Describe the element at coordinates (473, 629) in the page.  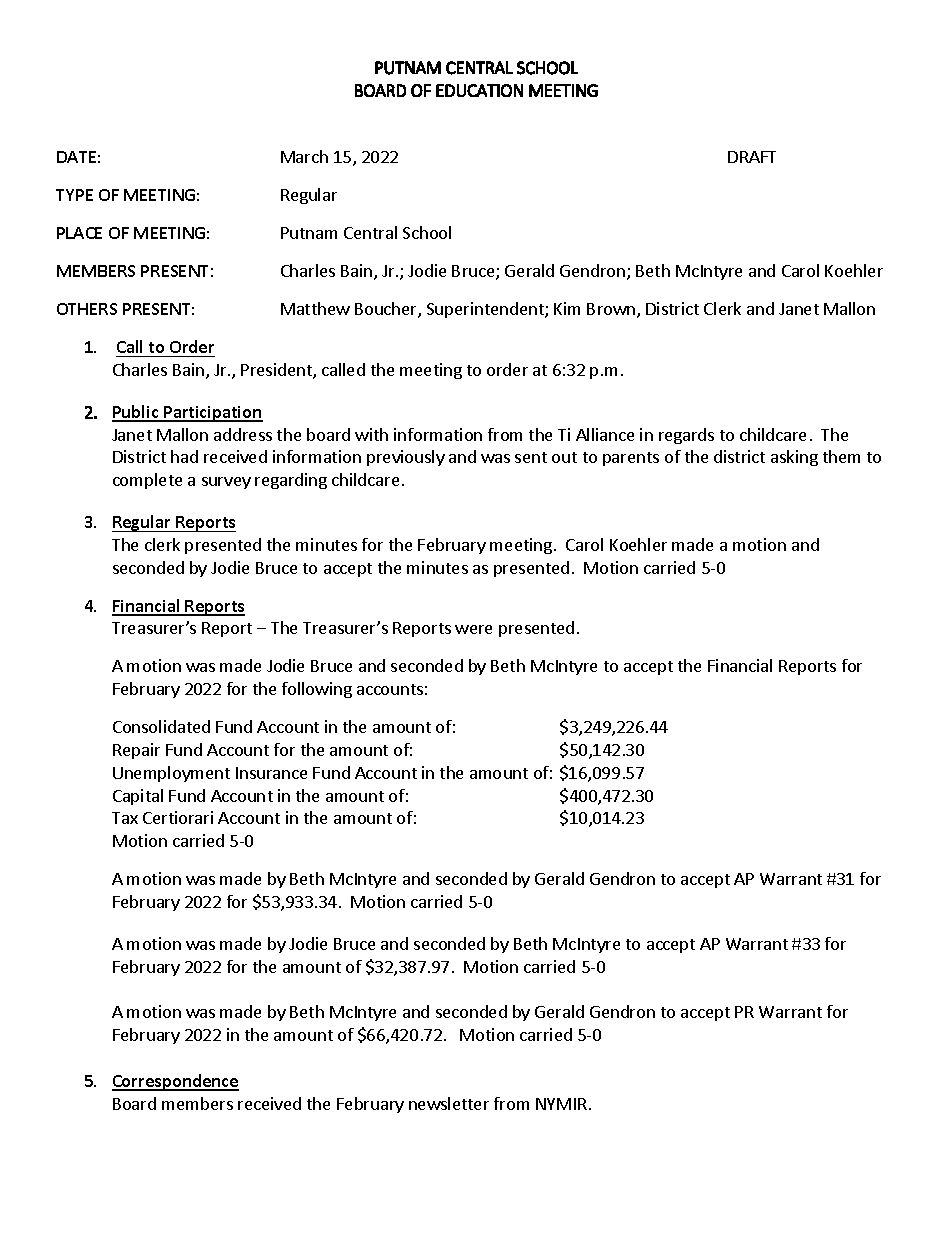
I see `were` at that location.
